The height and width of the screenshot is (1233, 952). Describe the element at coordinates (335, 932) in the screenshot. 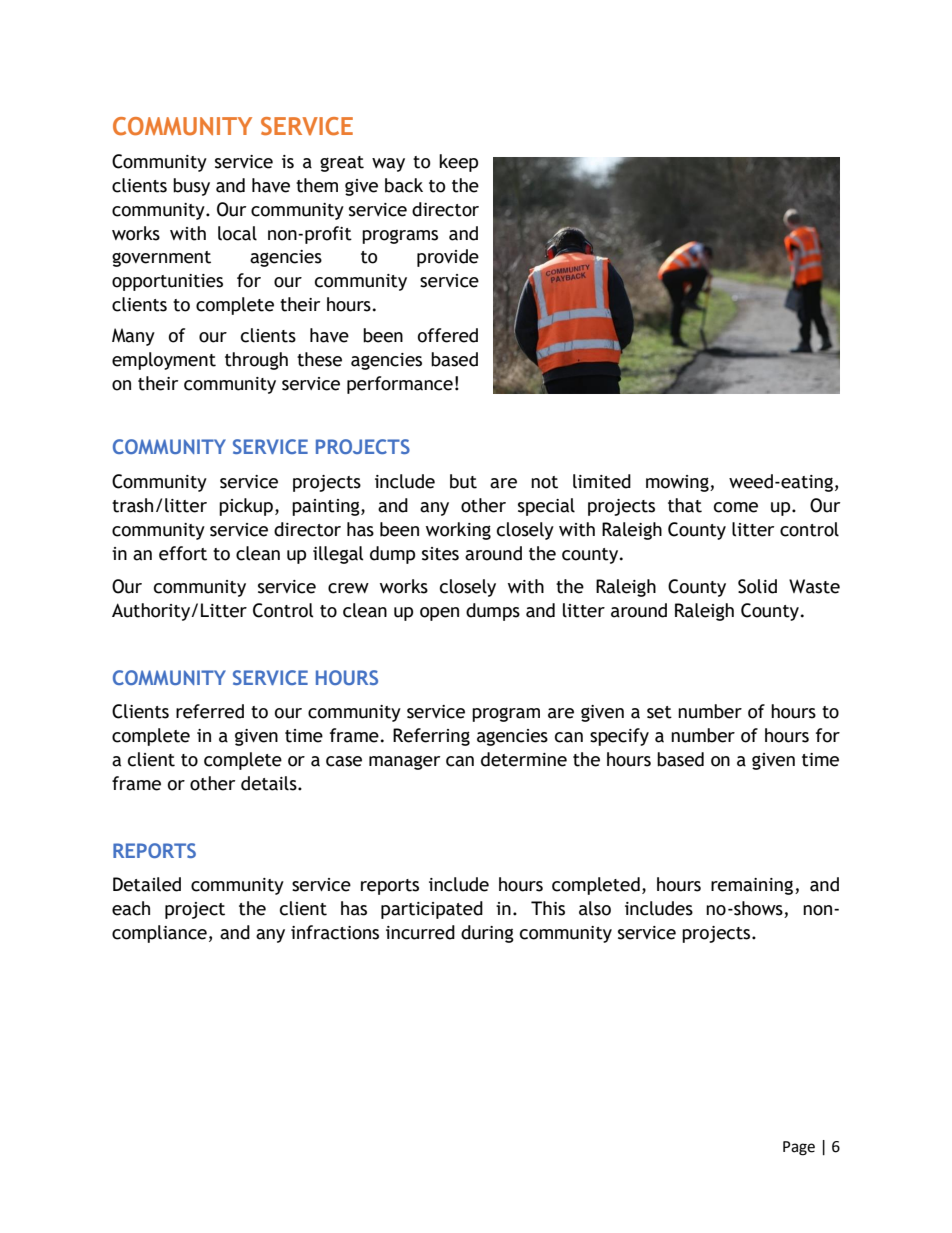

I see `infractions` at that location.
